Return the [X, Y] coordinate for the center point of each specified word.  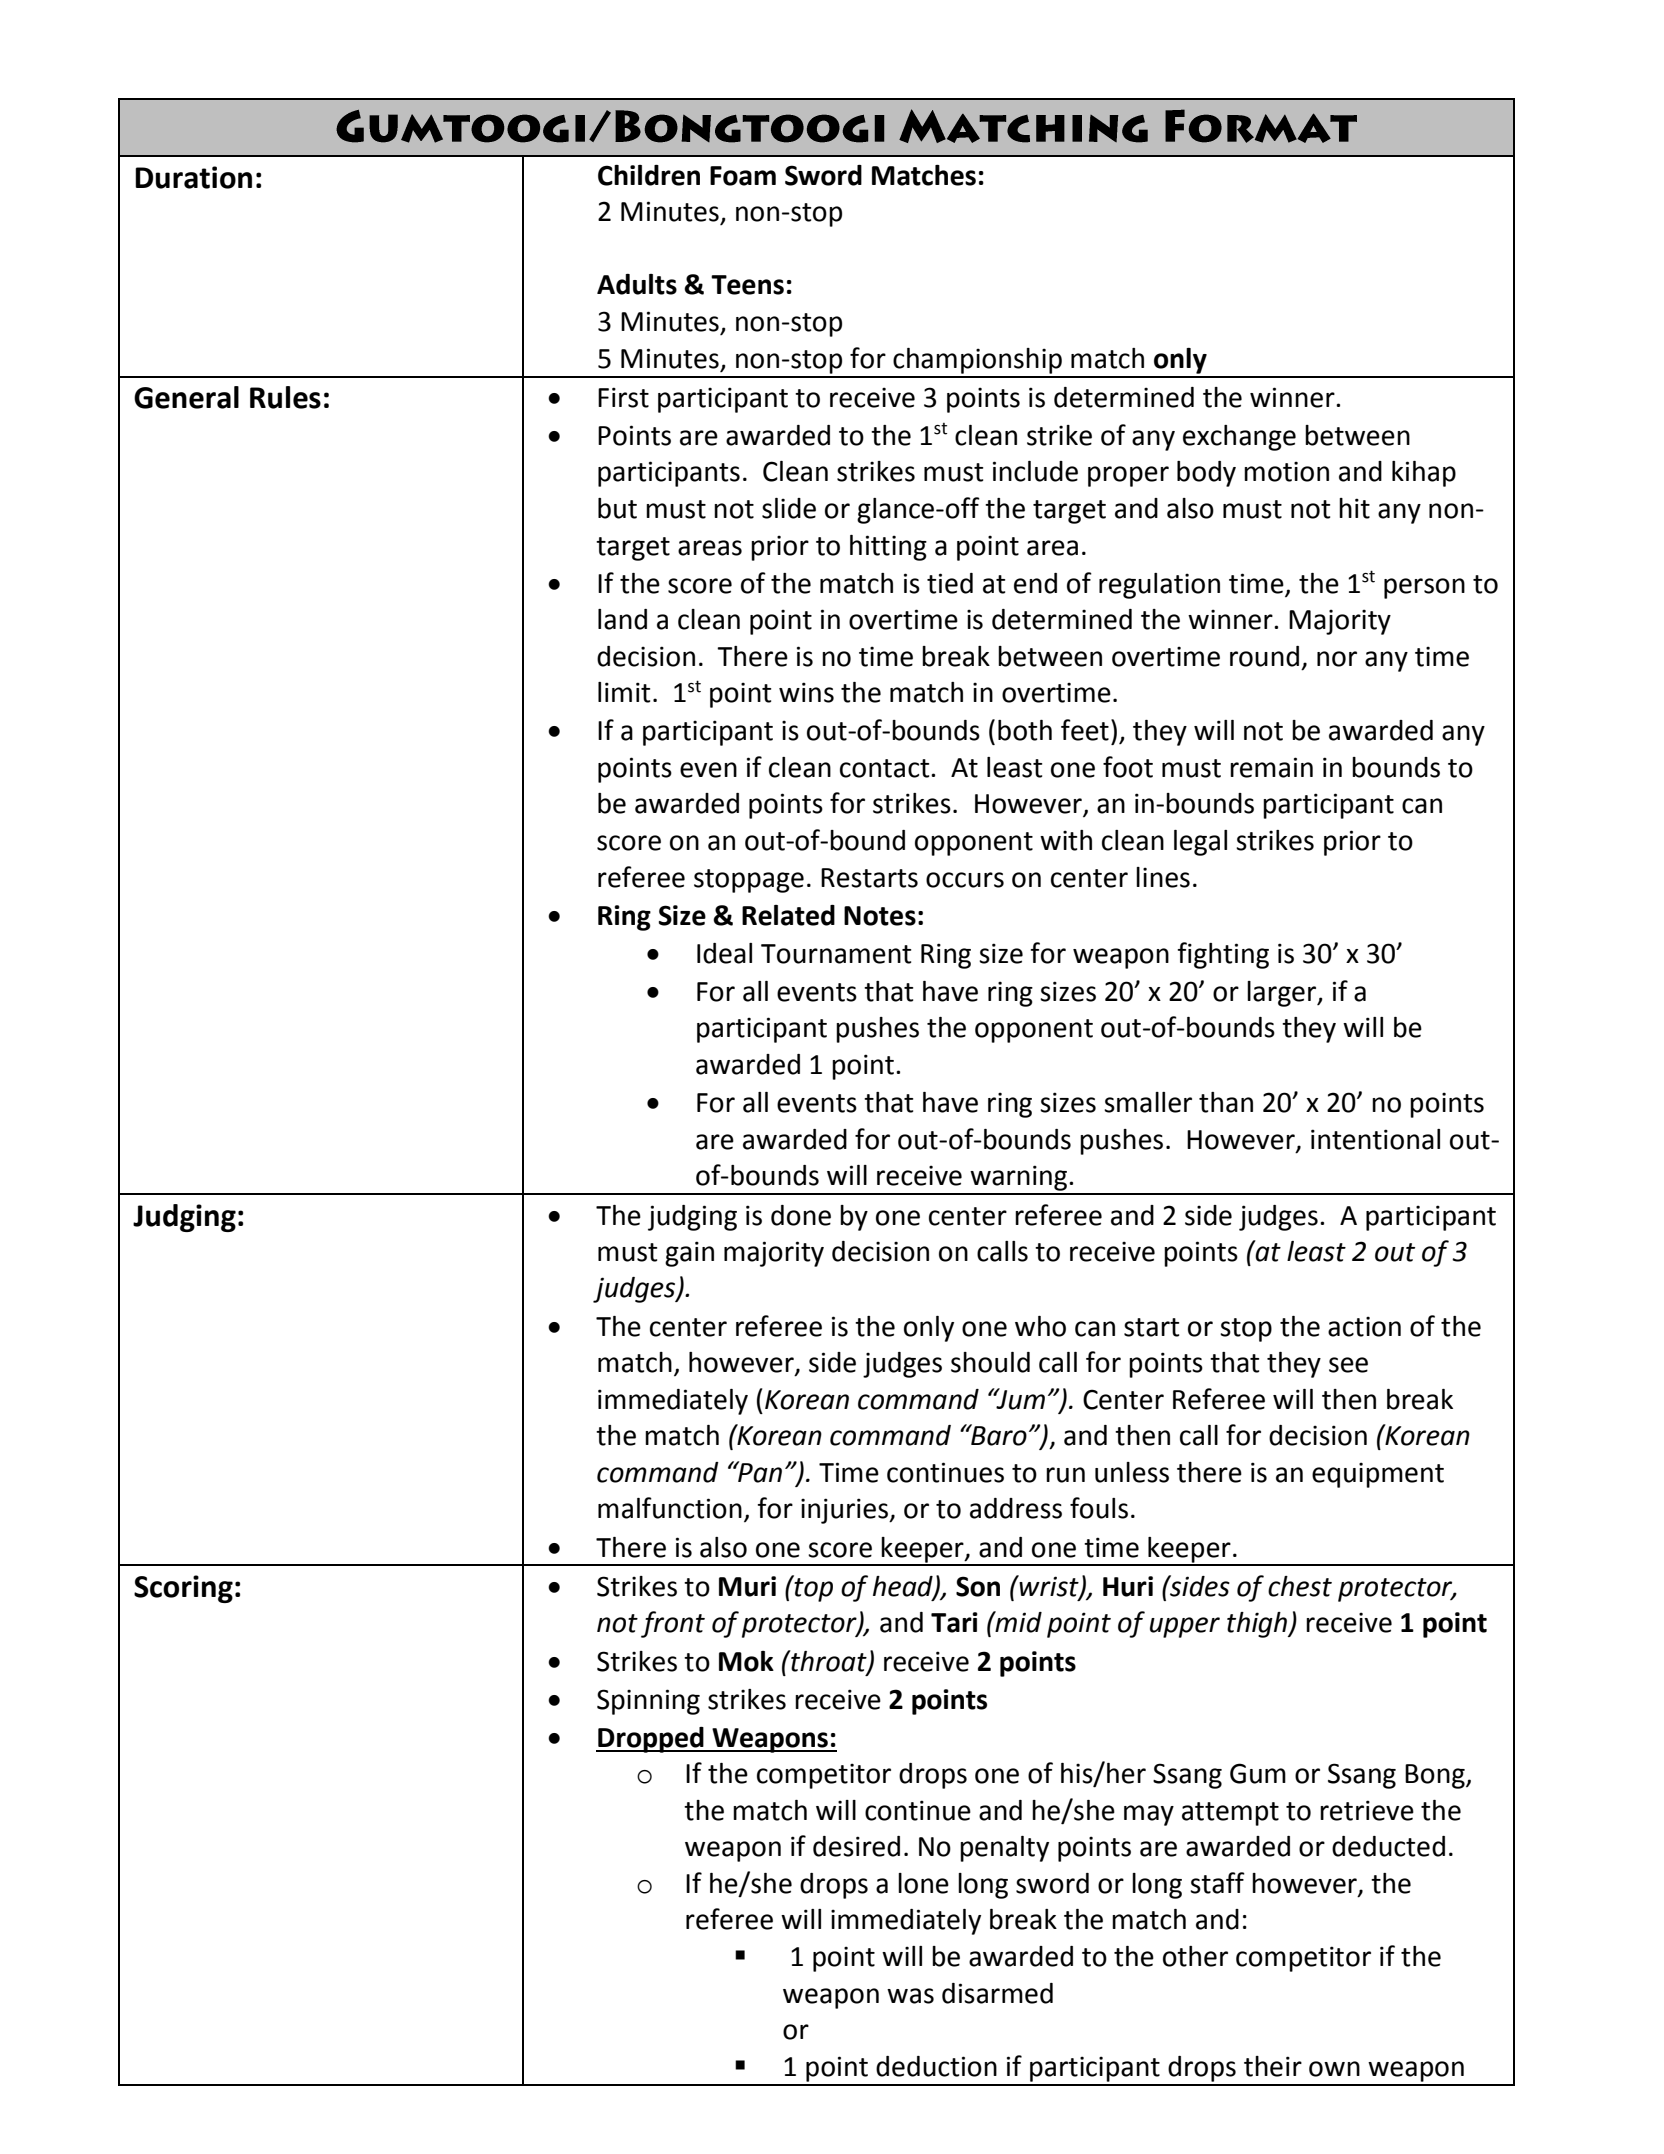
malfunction [670, 1508]
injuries [845, 1511]
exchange [1239, 438]
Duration [193, 177]
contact [886, 768]
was [910, 1996]
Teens [747, 285]
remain [1271, 767]
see [1348, 1365]
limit [624, 692]
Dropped [651, 1740]
